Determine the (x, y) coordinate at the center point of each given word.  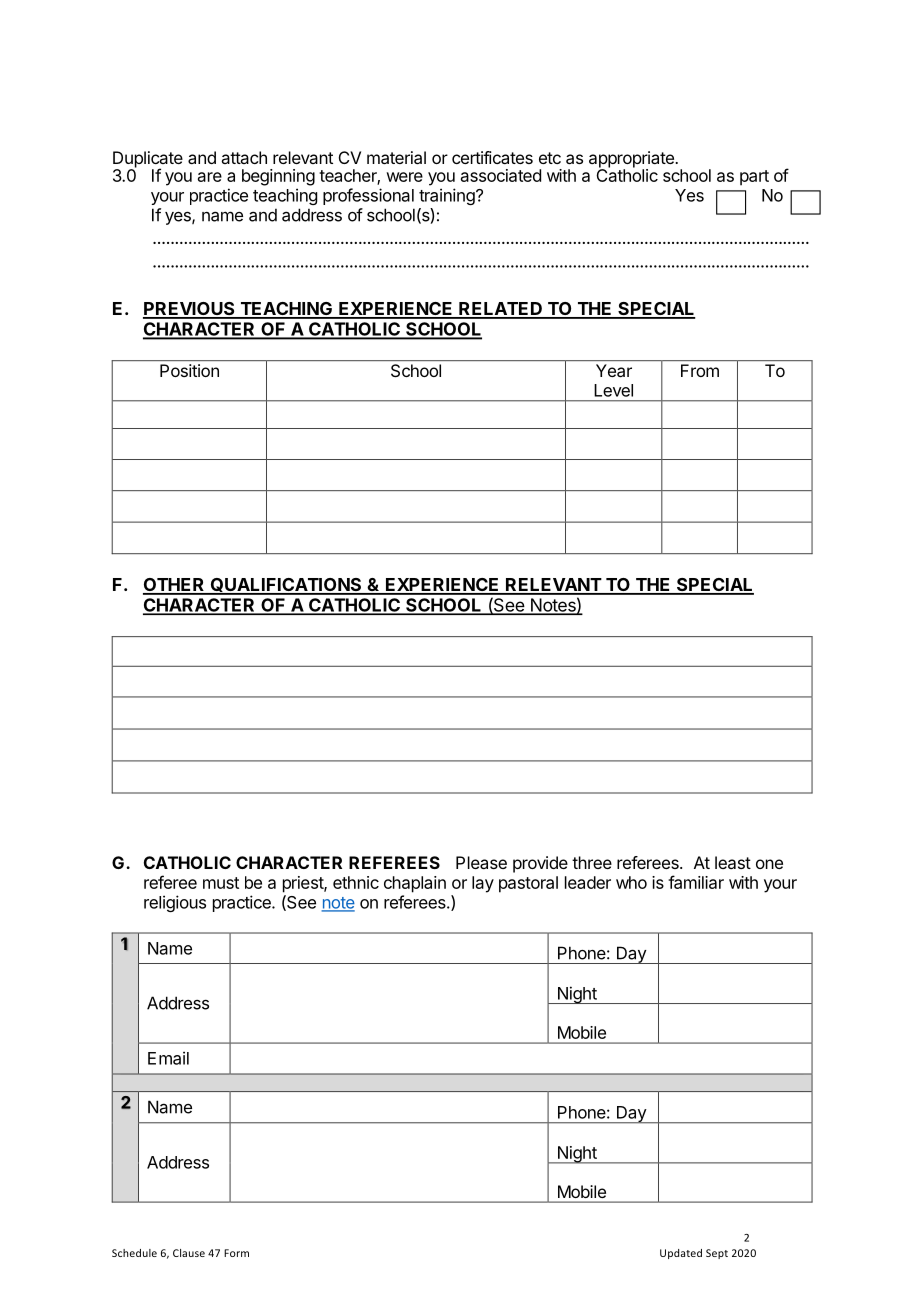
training (448, 196)
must (221, 883)
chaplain (415, 884)
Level (613, 390)
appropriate (632, 160)
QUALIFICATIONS (286, 586)
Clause (189, 1253)
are (210, 177)
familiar (696, 882)
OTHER (175, 586)
